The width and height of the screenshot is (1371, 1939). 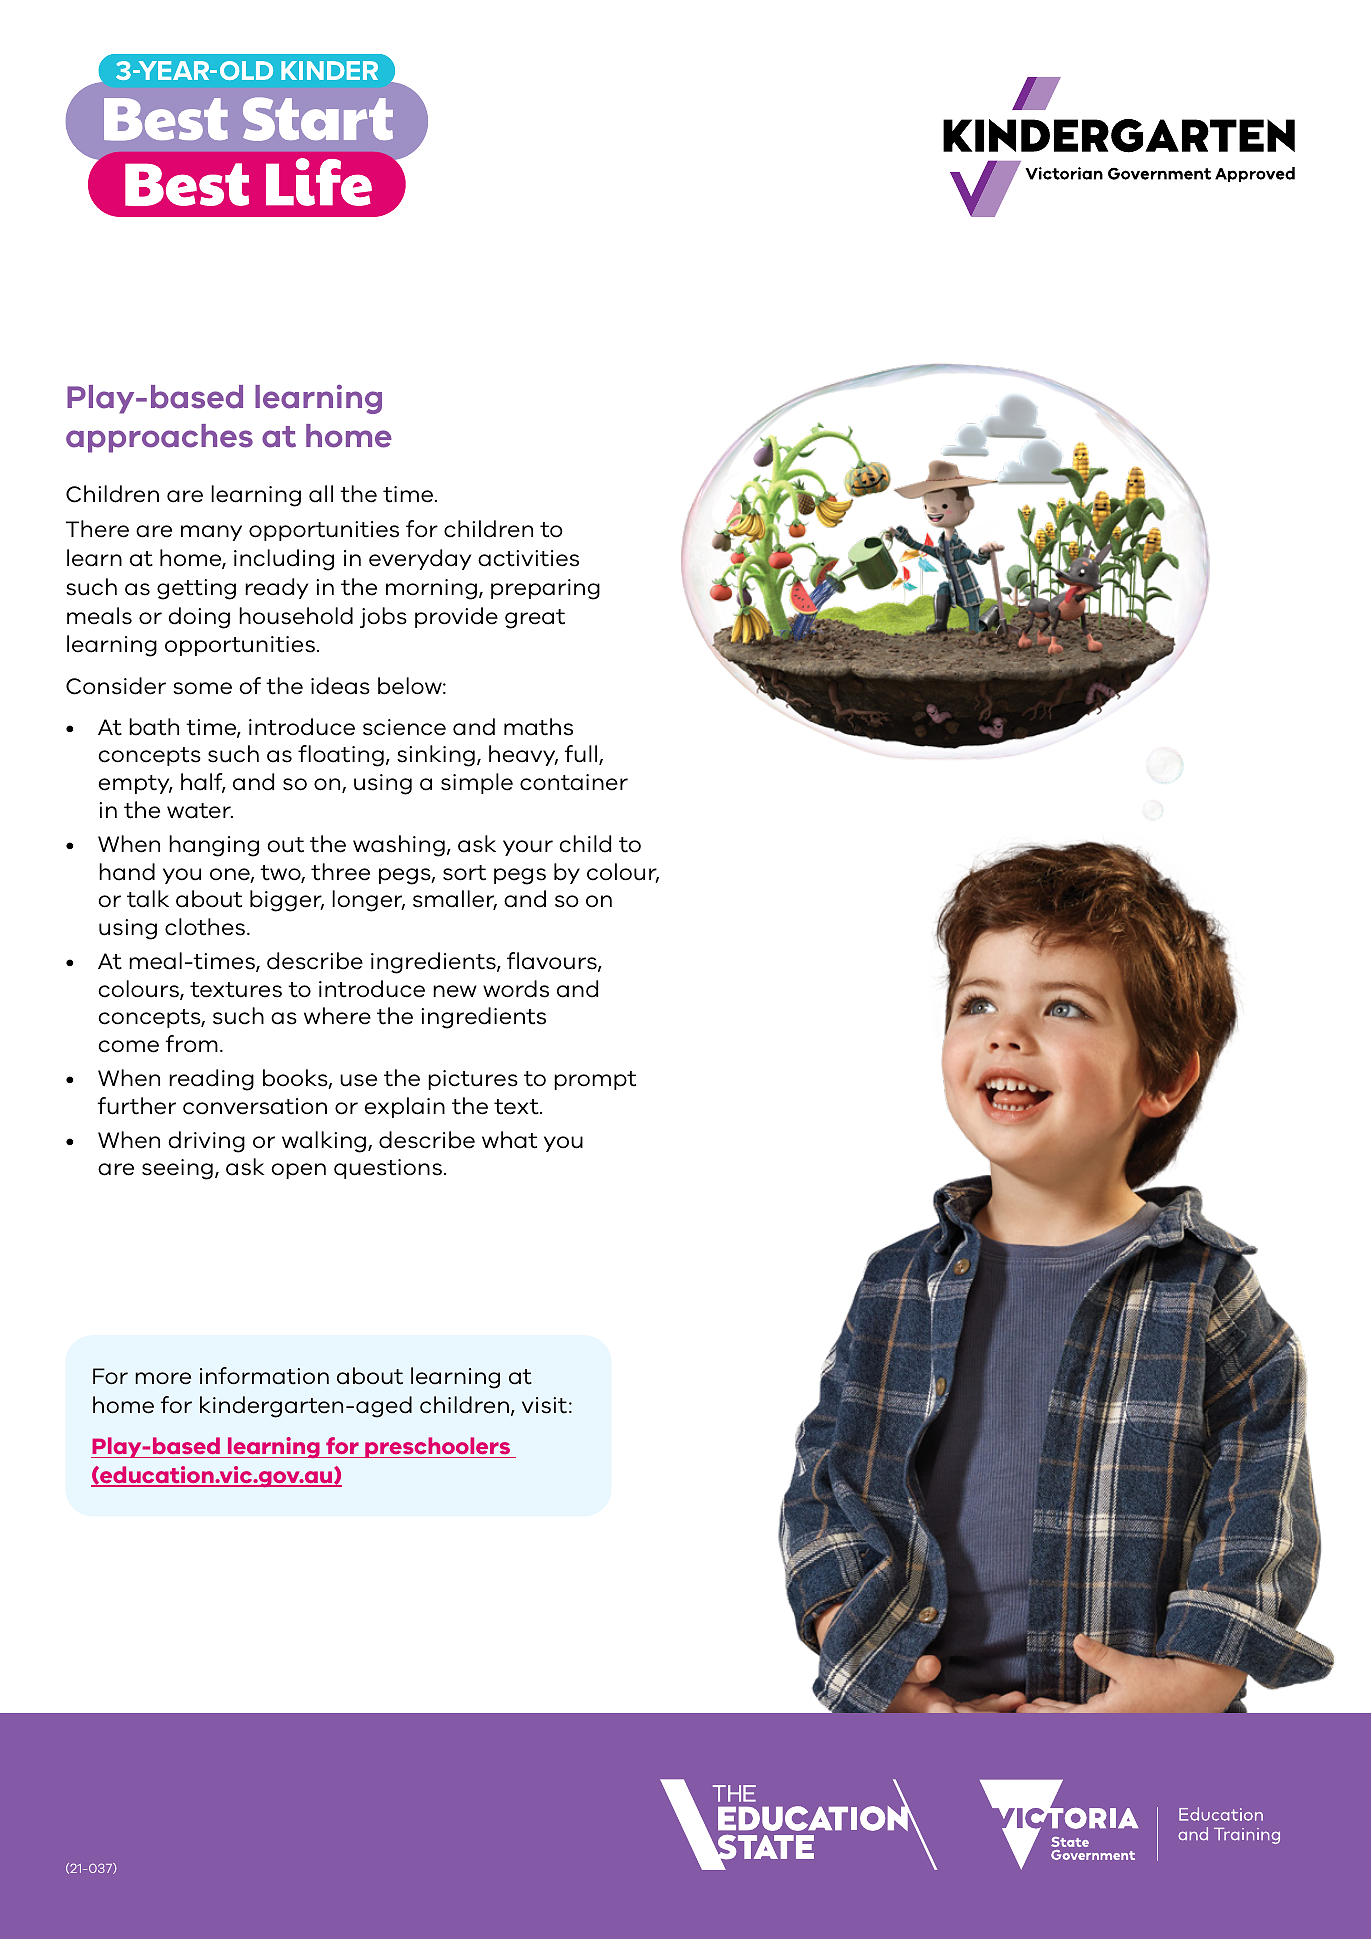 What do you see at coordinates (284, 560) in the screenshot?
I see `including` at bounding box center [284, 560].
